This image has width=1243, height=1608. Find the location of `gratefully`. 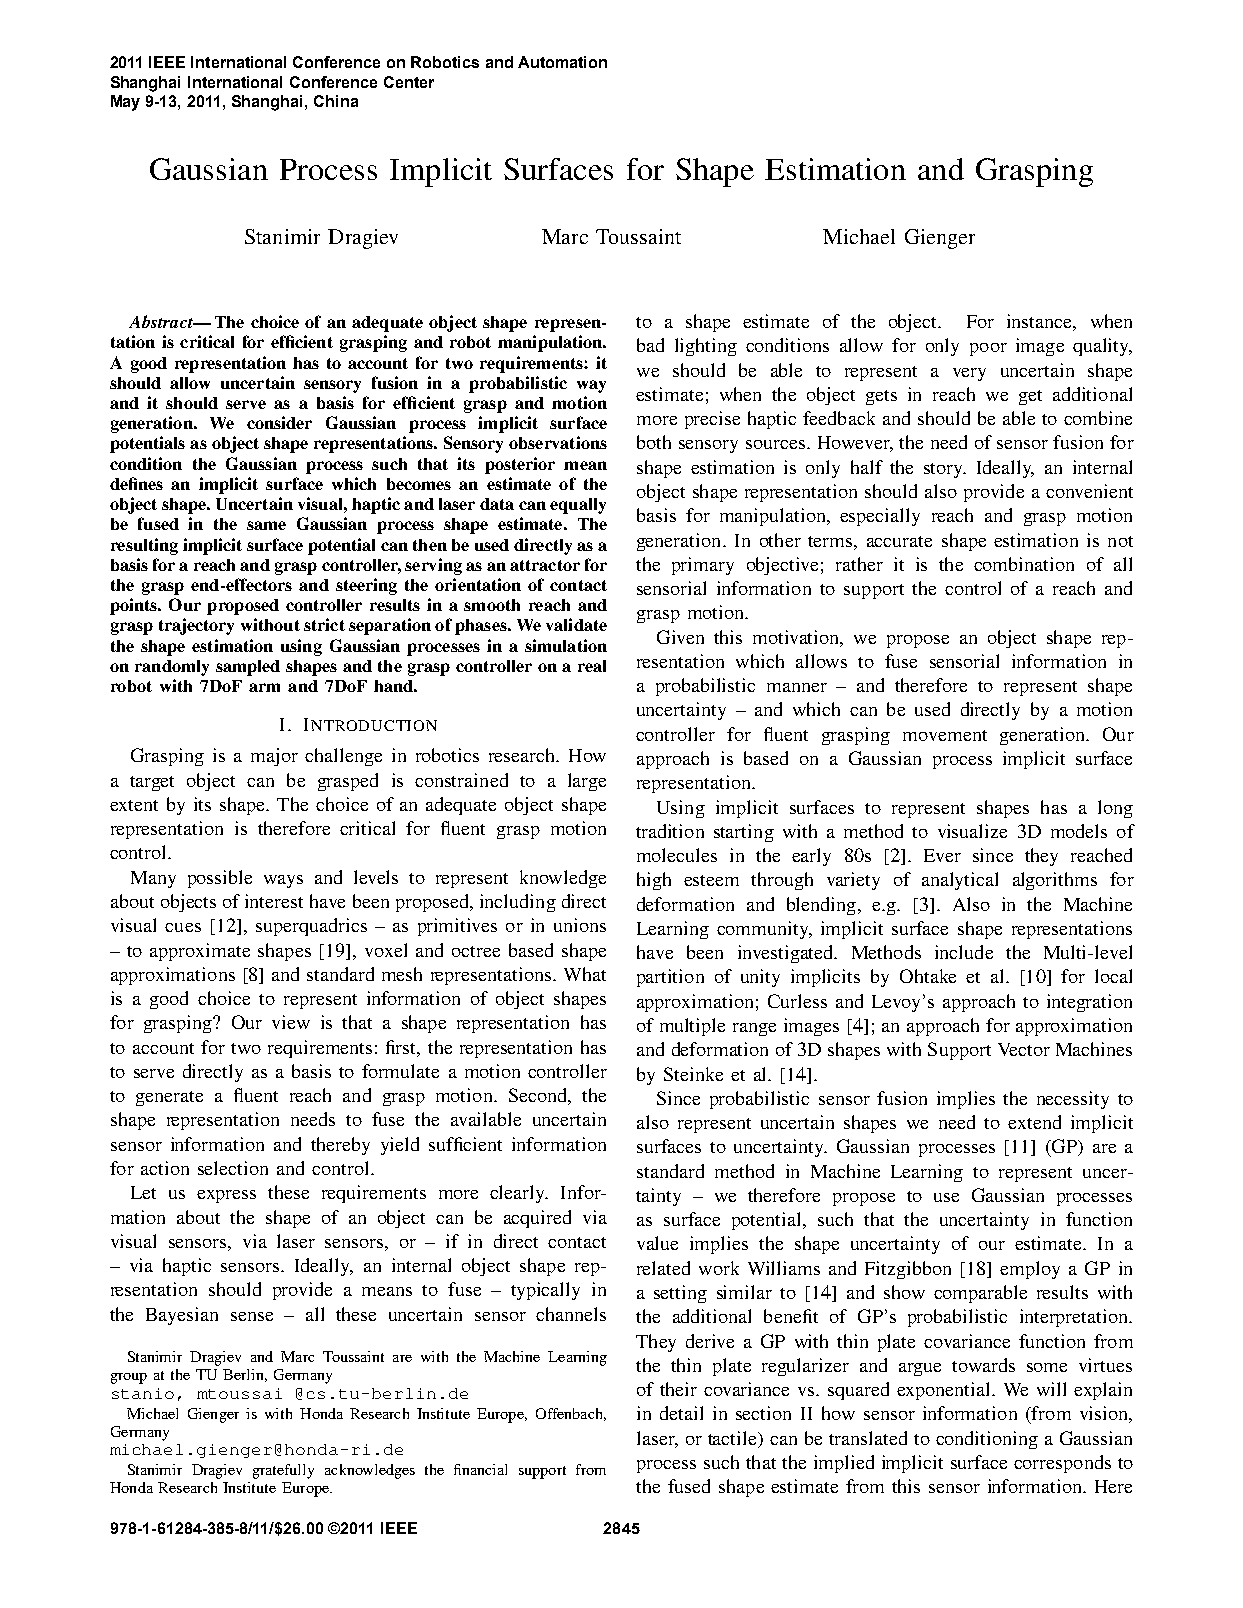

gratefully is located at coordinates (283, 1471).
